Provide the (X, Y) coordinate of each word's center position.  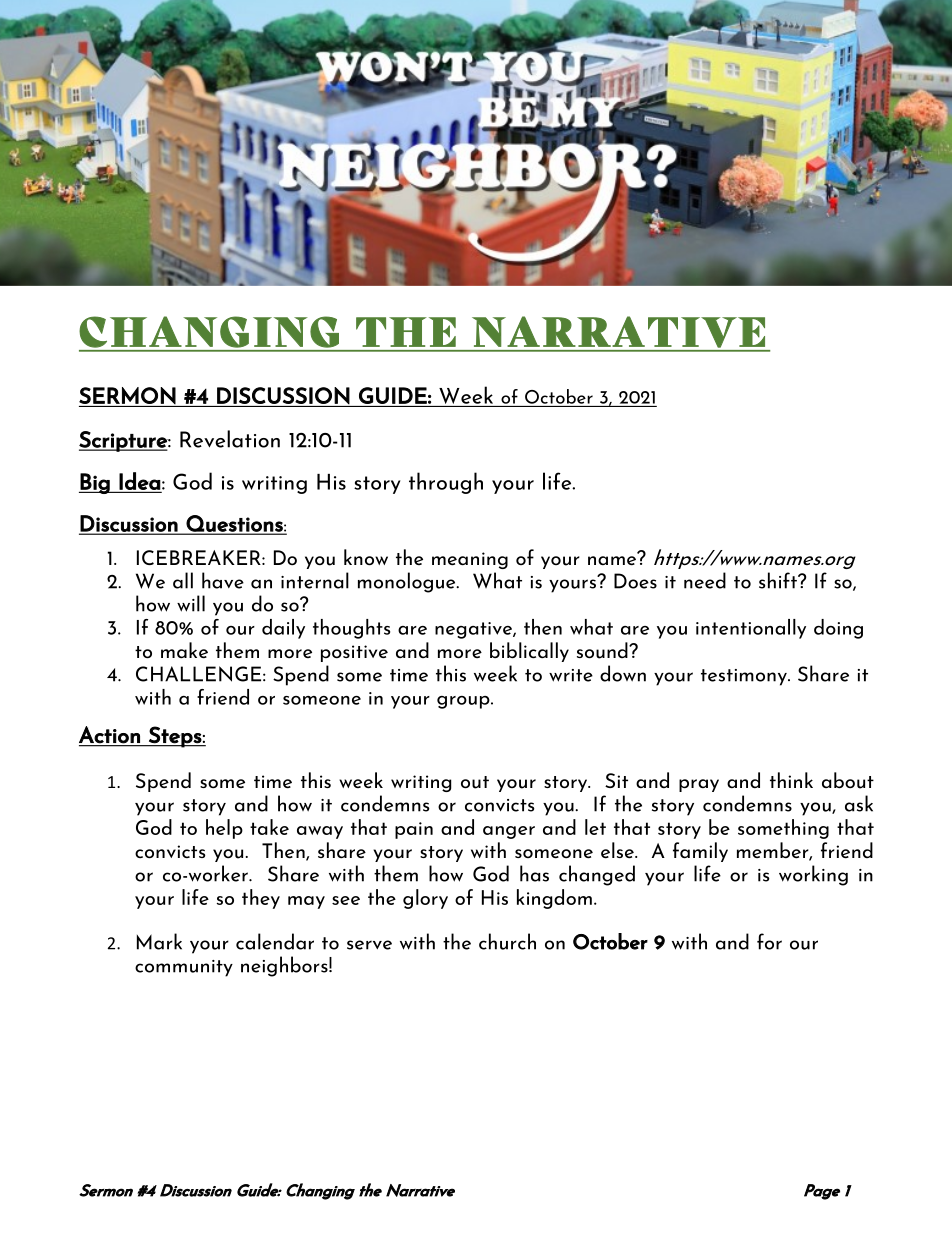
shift (779, 580)
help (224, 829)
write (571, 675)
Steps (175, 737)
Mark (159, 941)
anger (509, 832)
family (700, 852)
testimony (745, 677)
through (446, 483)
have (223, 580)
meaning (470, 560)
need (705, 580)
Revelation (230, 439)
